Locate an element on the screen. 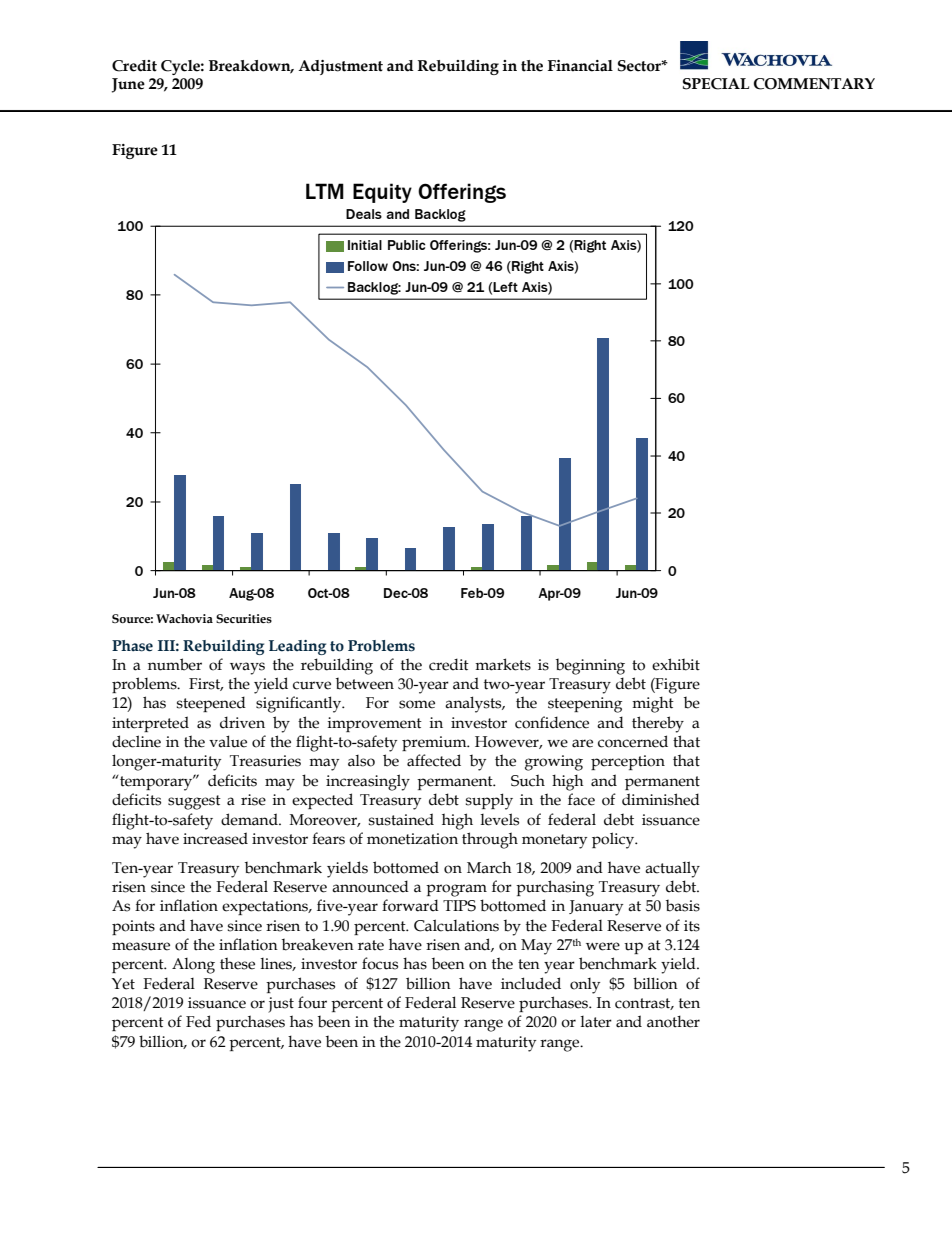 Image resolution: width=952 pixels, height=1233 pixels. Financial is located at coordinates (580, 66).
